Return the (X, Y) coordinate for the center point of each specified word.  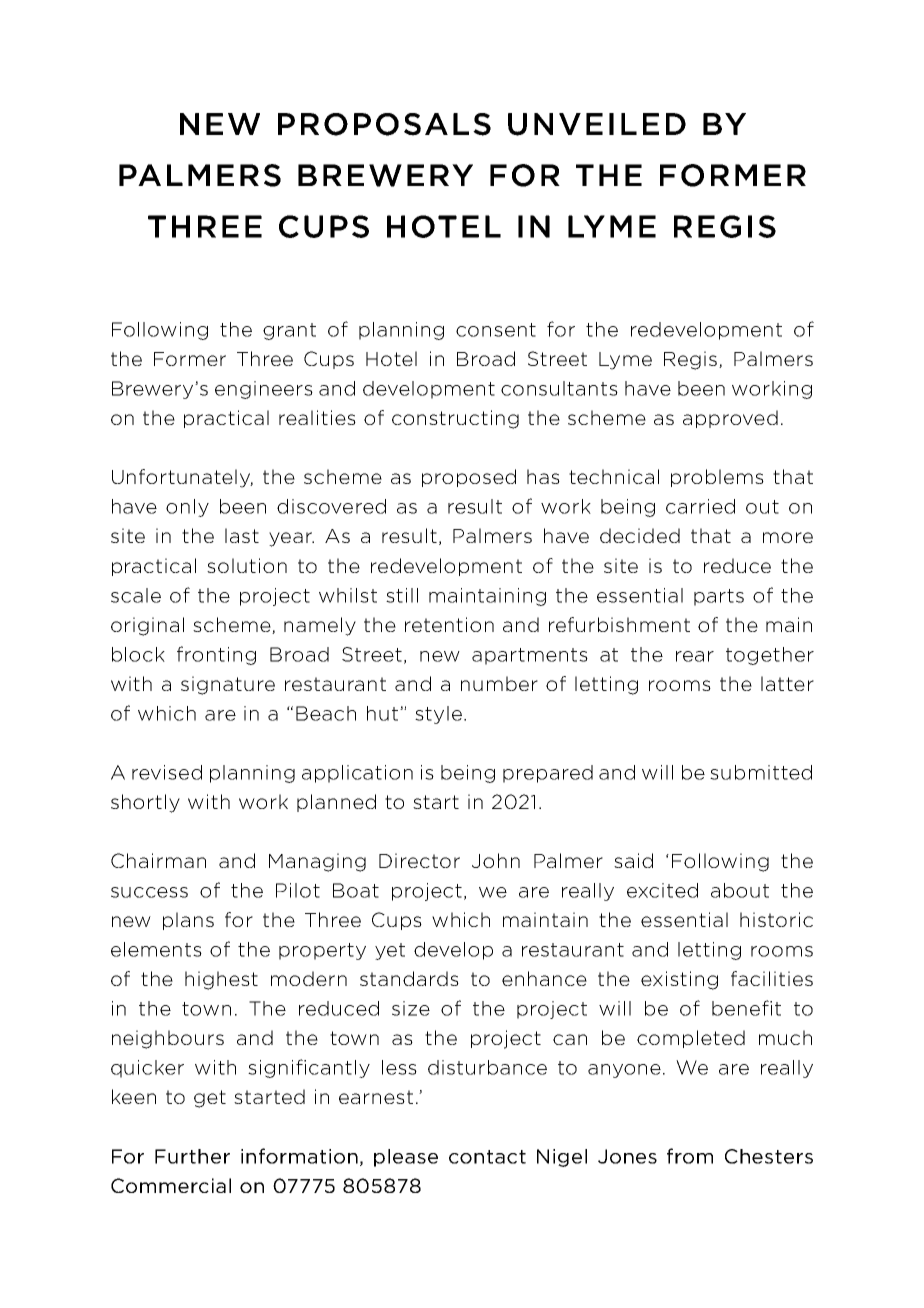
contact (487, 1157)
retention (449, 624)
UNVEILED (597, 124)
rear (695, 656)
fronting (216, 655)
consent (496, 330)
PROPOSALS (384, 124)
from (690, 1156)
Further (192, 1156)
